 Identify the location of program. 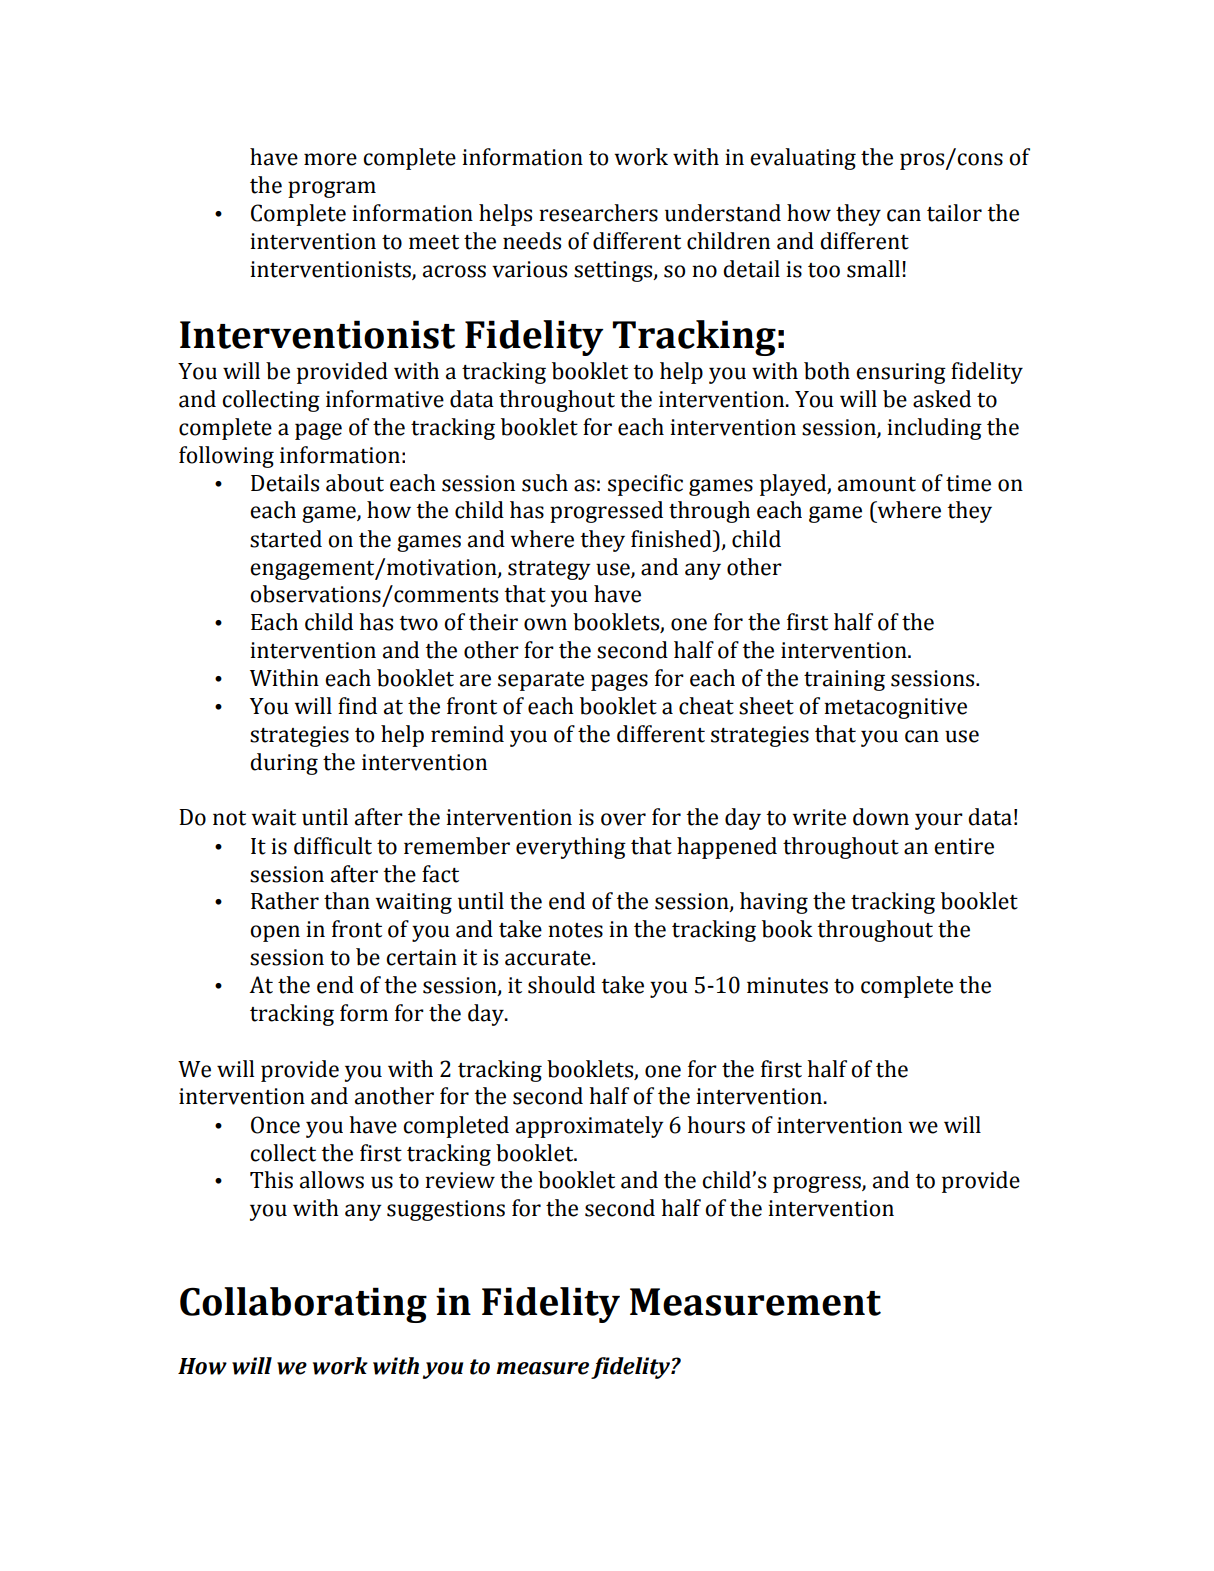
(332, 189).
